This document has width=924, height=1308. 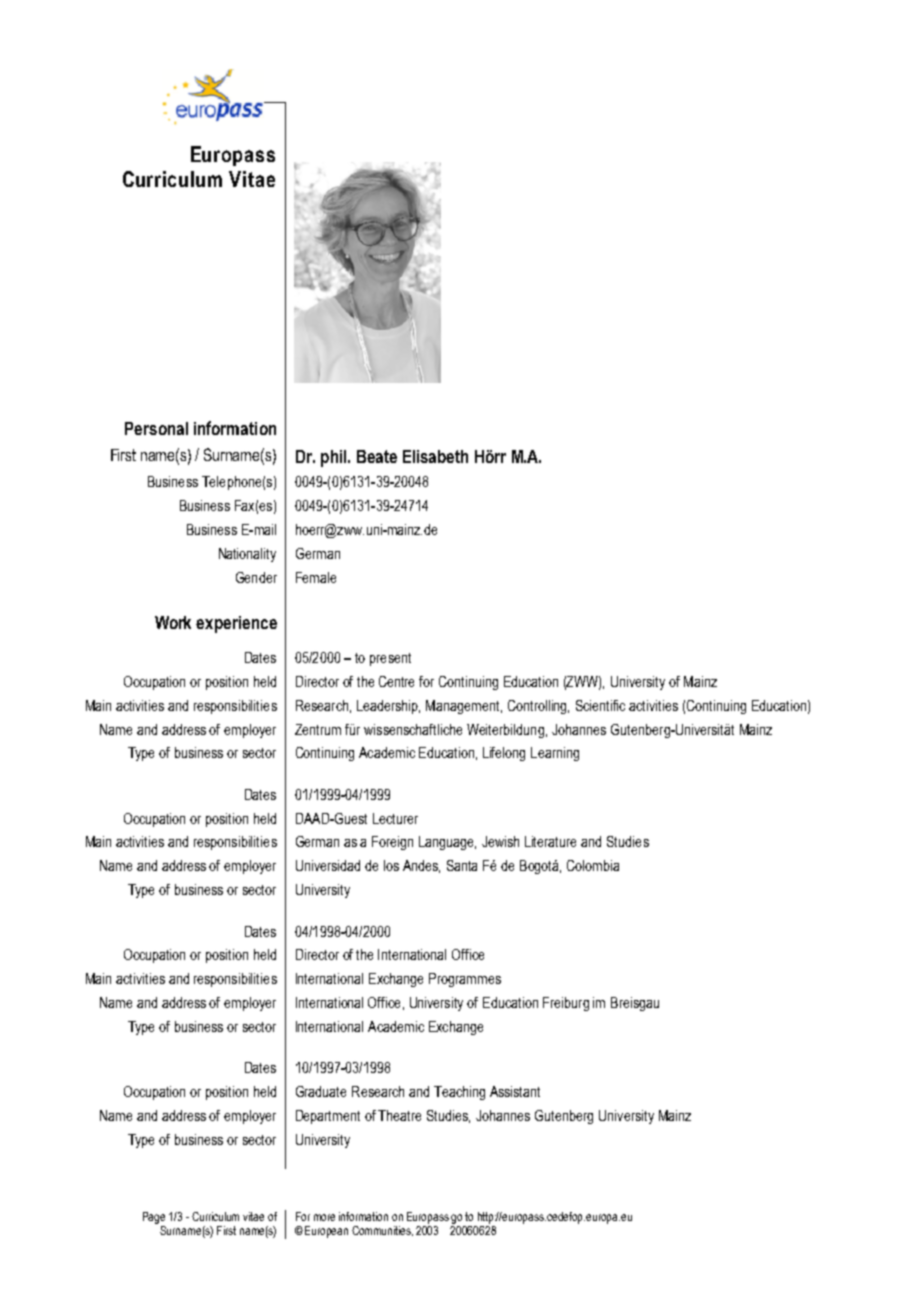 What do you see at coordinates (156, 428) in the document?
I see `Personal` at bounding box center [156, 428].
